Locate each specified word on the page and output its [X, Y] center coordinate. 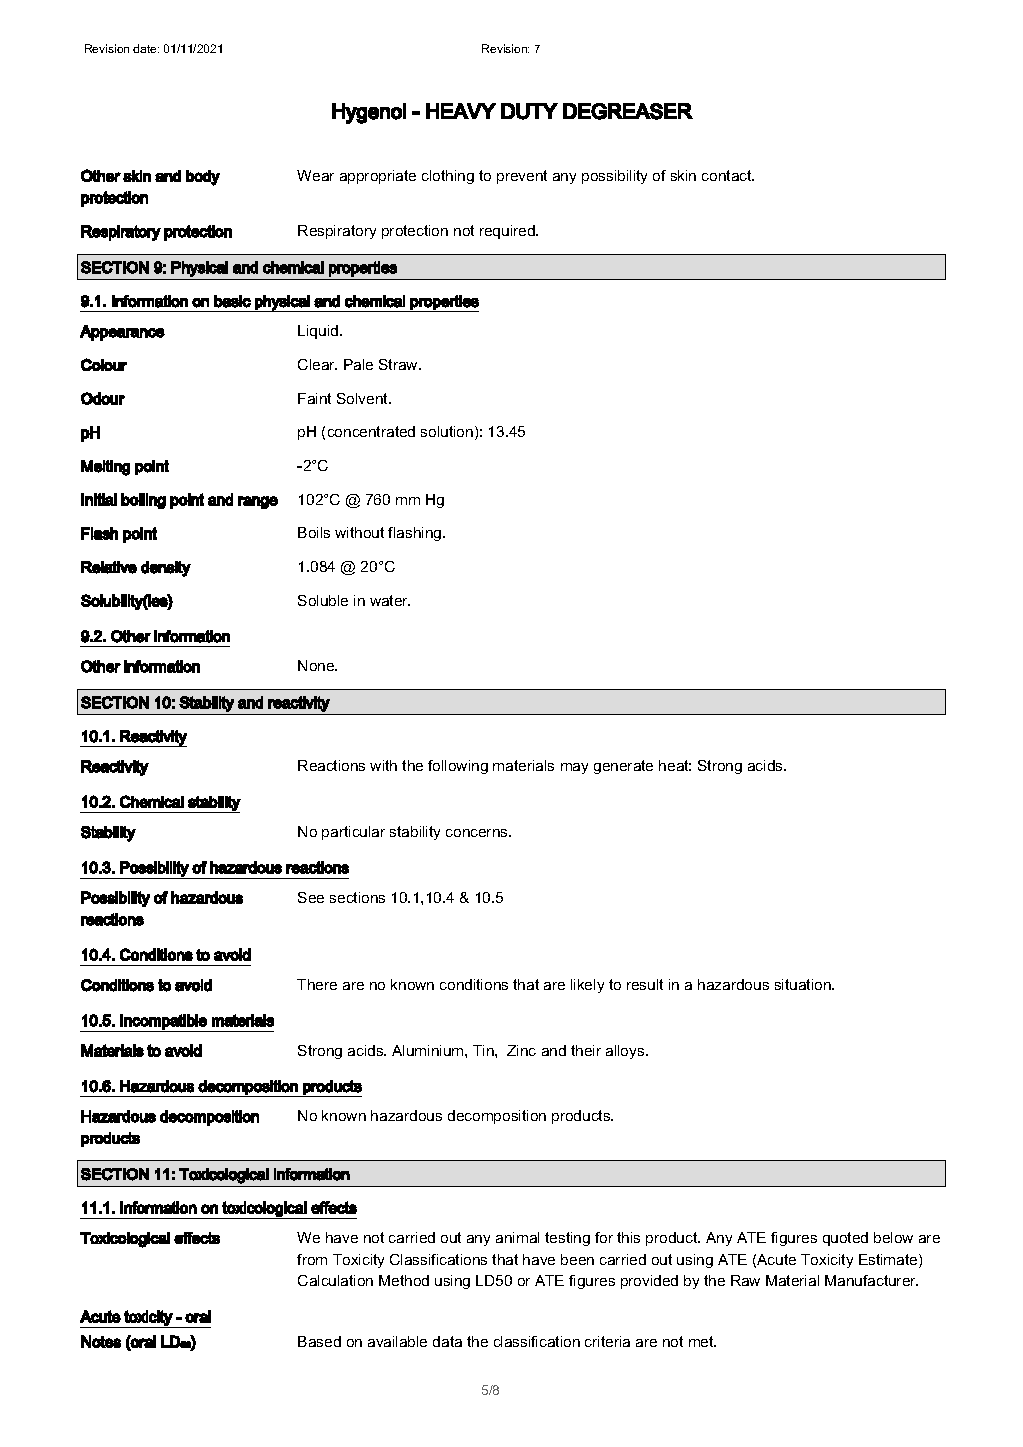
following [458, 767]
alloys [626, 1052]
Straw [400, 364]
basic [232, 301]
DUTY [529, 111]
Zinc [521, 1050]
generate [623, 767]
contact [728, 175]
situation [804, 984]
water [390, 600]
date [146, 48]
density [166, 569]
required [508, 232]
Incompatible [163, 1022]
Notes [101, 1341]
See [311, 897]
